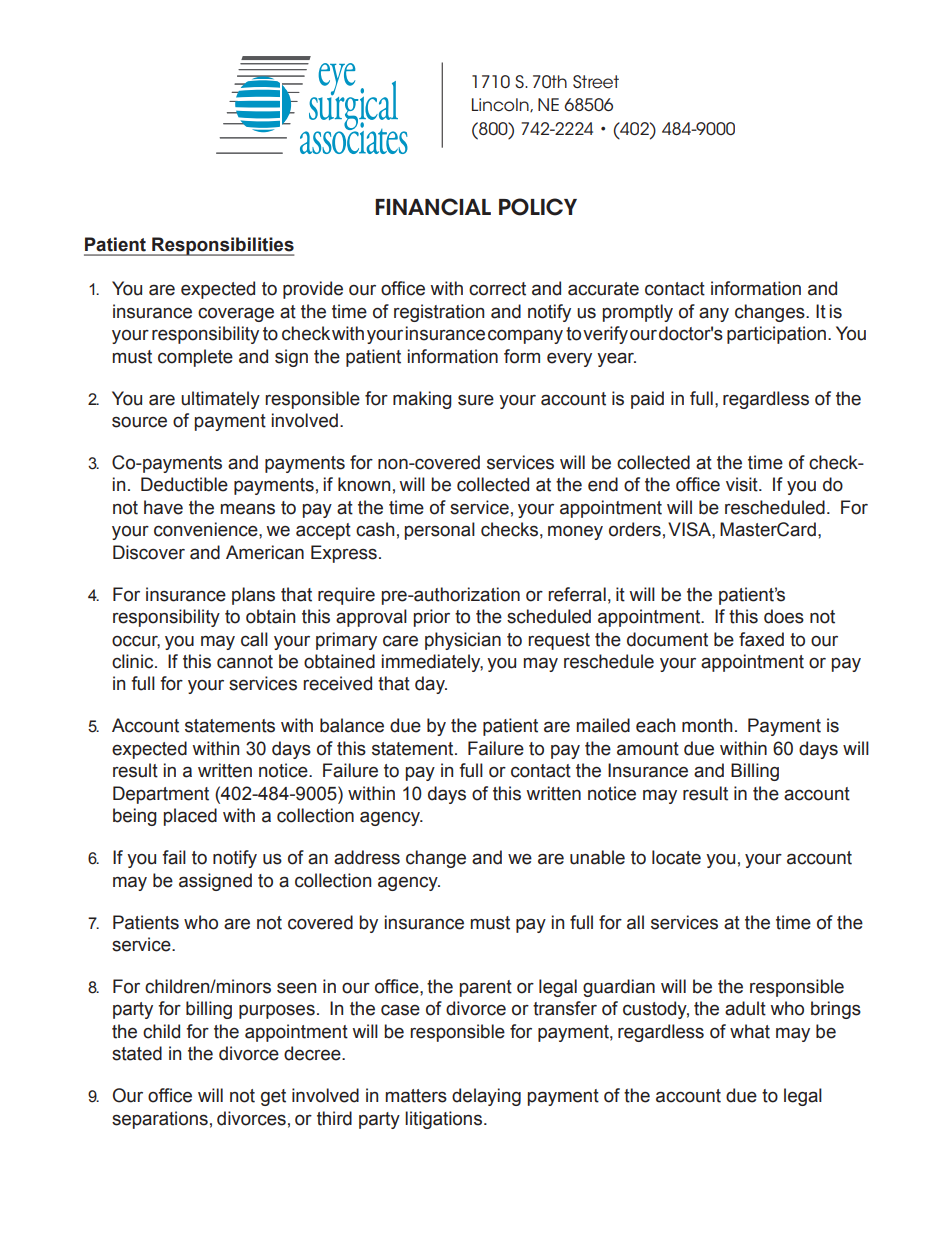 The image size is (952, 1233). I want to click on does, so click(784, 616).
